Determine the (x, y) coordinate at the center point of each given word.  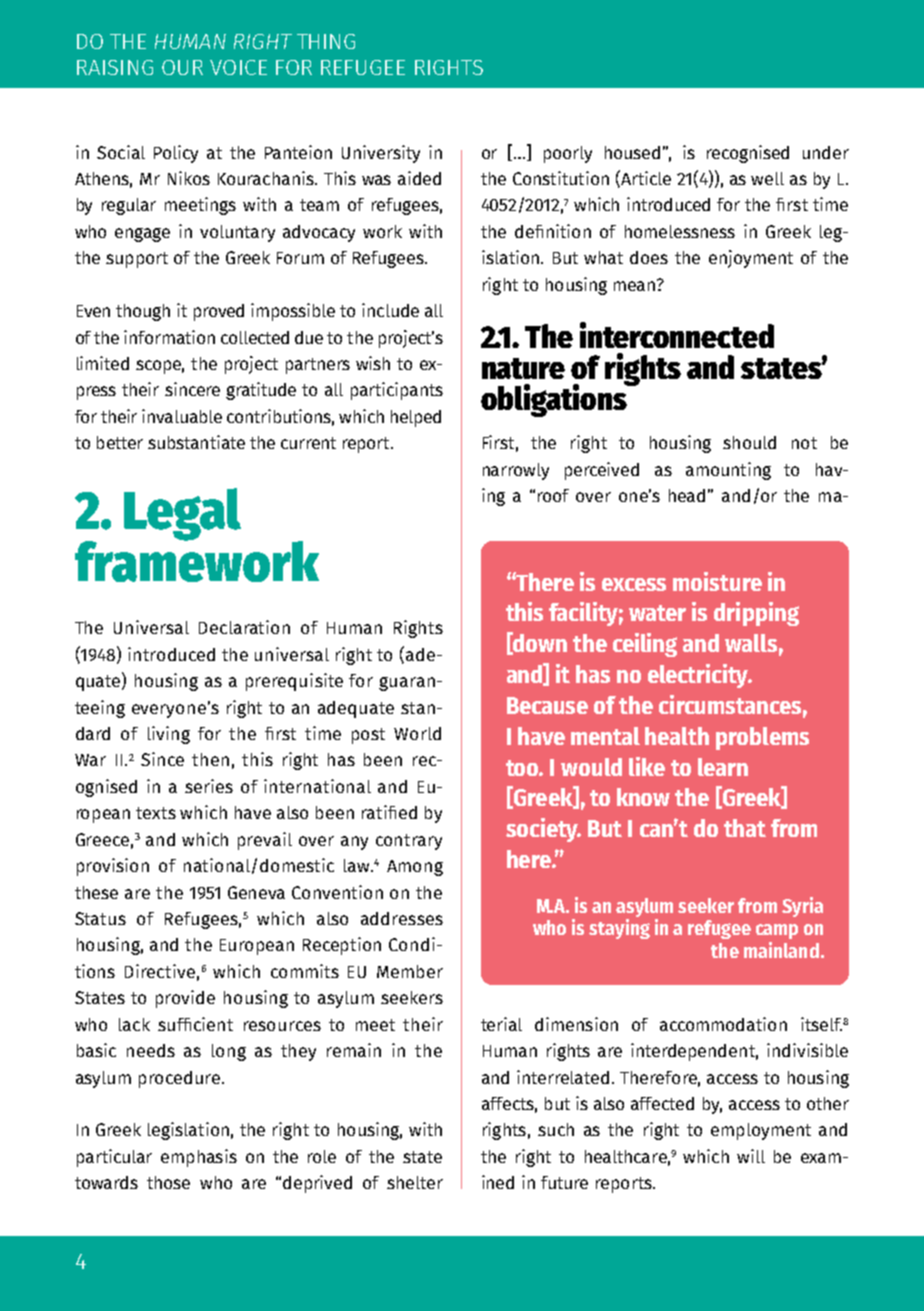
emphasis (199, 1158)
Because (547, 705)
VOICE (238, 67)
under (826, 152)
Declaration (244, 627)
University (381, 154)
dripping (756, 614)
